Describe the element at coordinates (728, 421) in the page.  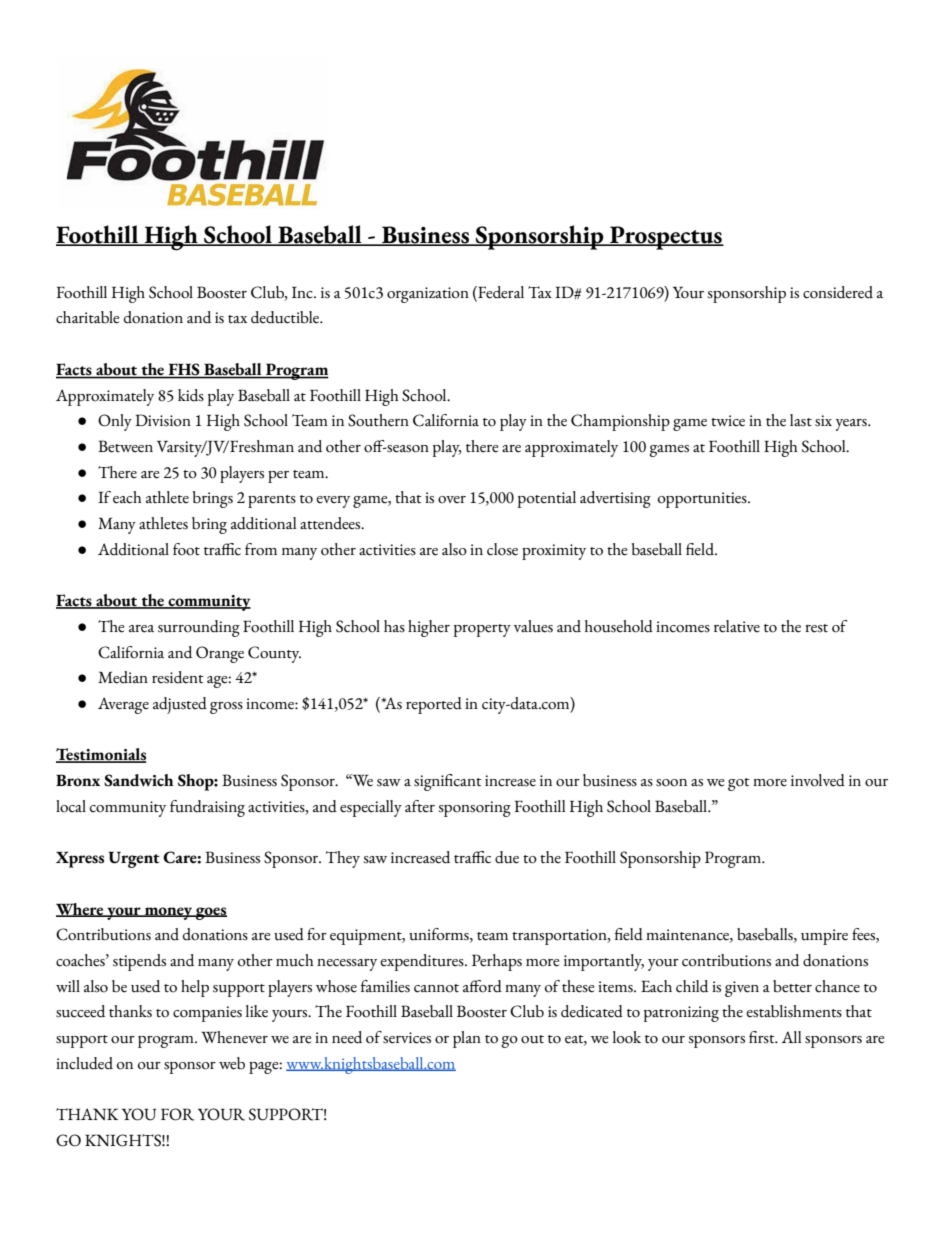
I see `twice` at that location.
